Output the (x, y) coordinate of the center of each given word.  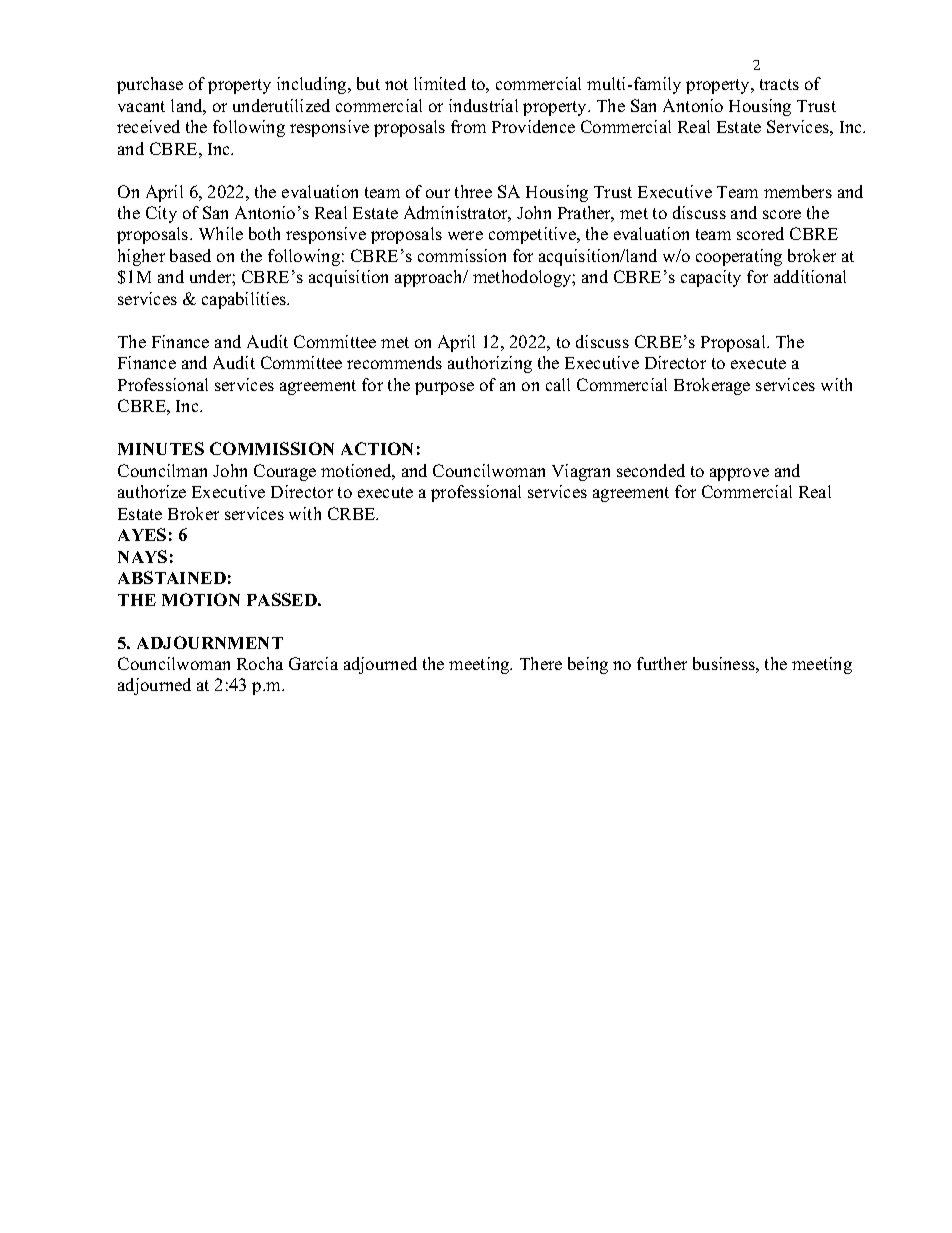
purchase (150, 85)
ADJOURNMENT (210, 642)
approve (739, 474)
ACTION (377, 448)
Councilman (162, 470)
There (541, 663)
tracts (779, 84)
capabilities (245, 300)
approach (430, 278)
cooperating (739, 257)
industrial (483, 105)
